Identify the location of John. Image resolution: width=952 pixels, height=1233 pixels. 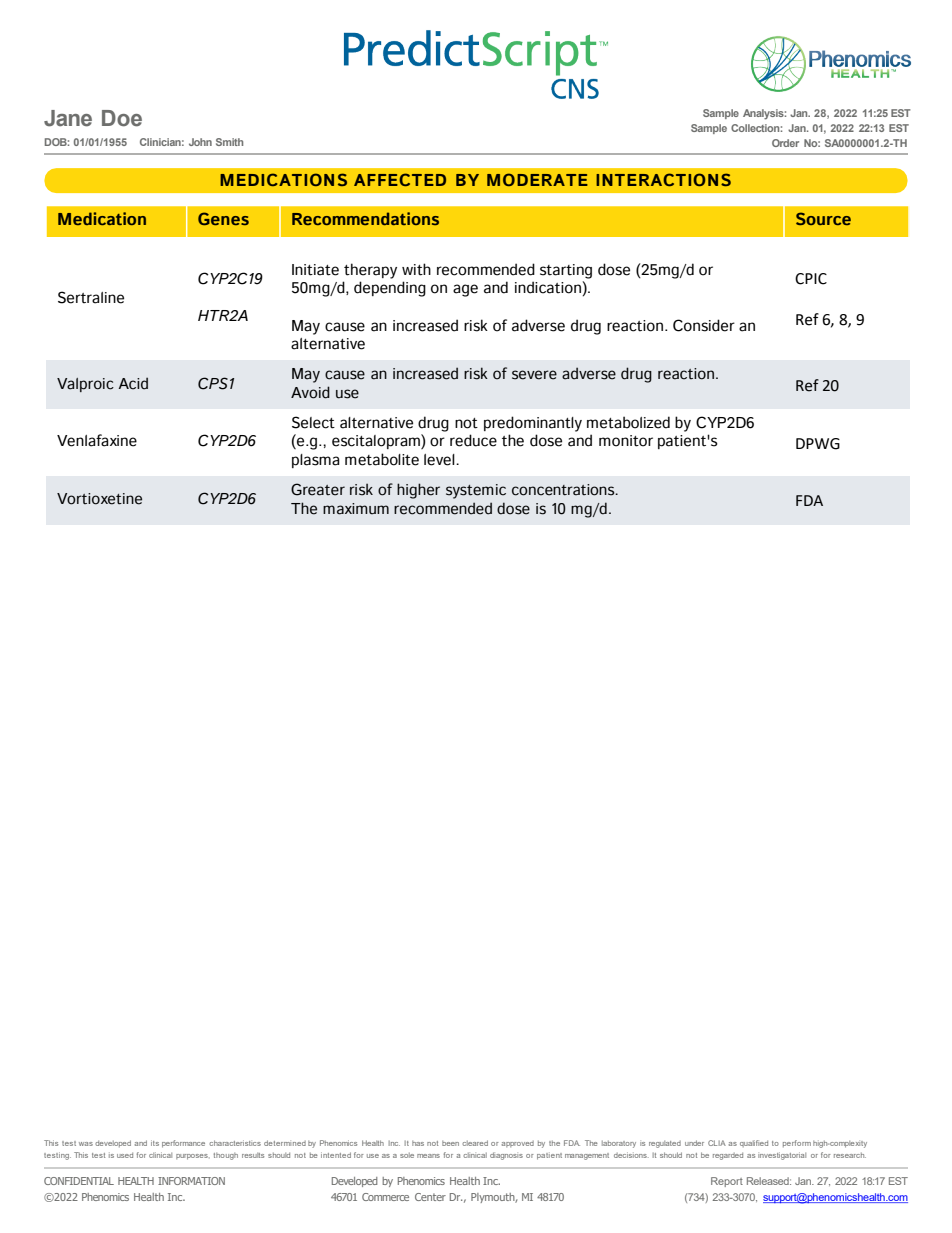
(200, 142).
